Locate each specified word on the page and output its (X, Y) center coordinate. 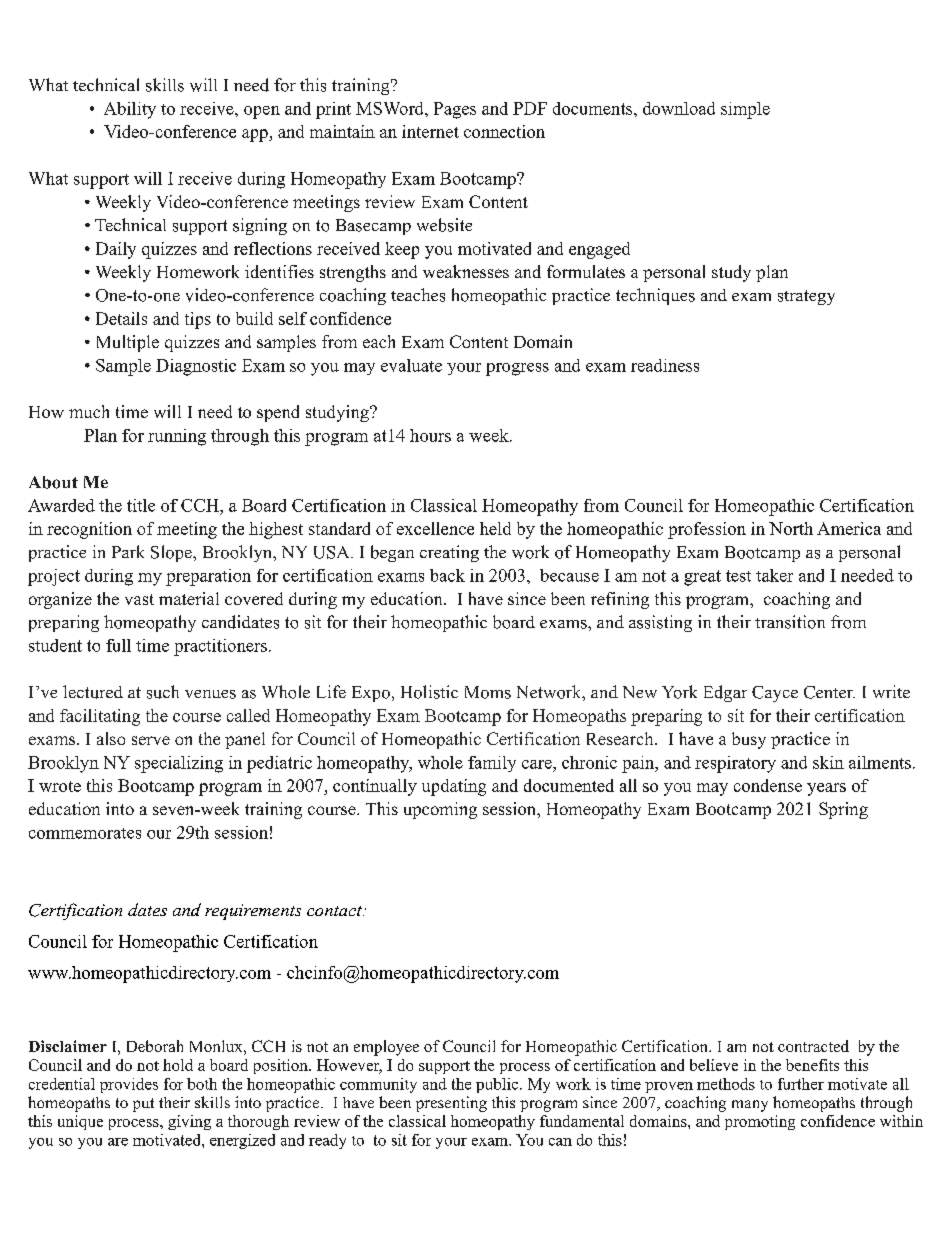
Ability (130, 110)
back (447, 575)
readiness (665, 365)
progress (517, 369)
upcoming (440, 810)
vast (139, 599)
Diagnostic (196, 367)
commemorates (85, 833)
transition (790, 622)
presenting (451, 1104)
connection (504, 131)
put (143, 1105)
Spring (843, 810)
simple (745, 110)
